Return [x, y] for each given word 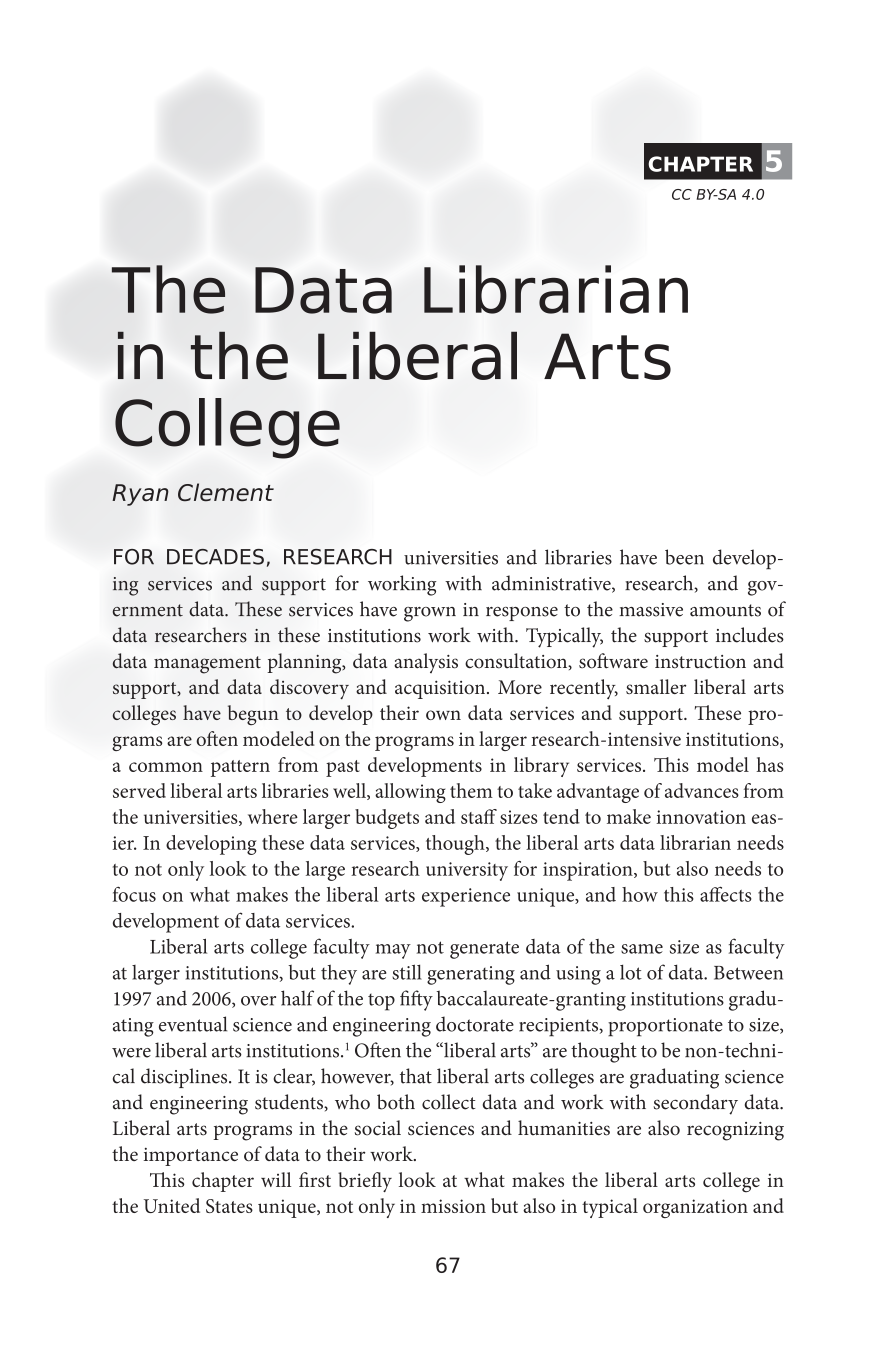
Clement [226, 492]
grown [430, 614]
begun [253, 715]
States [229, 1206]
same [642, 949]
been [684, 557]
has [770, 764]
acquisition [441, 689]
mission [453, 1206]
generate [484, 950]
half [297, 998]
